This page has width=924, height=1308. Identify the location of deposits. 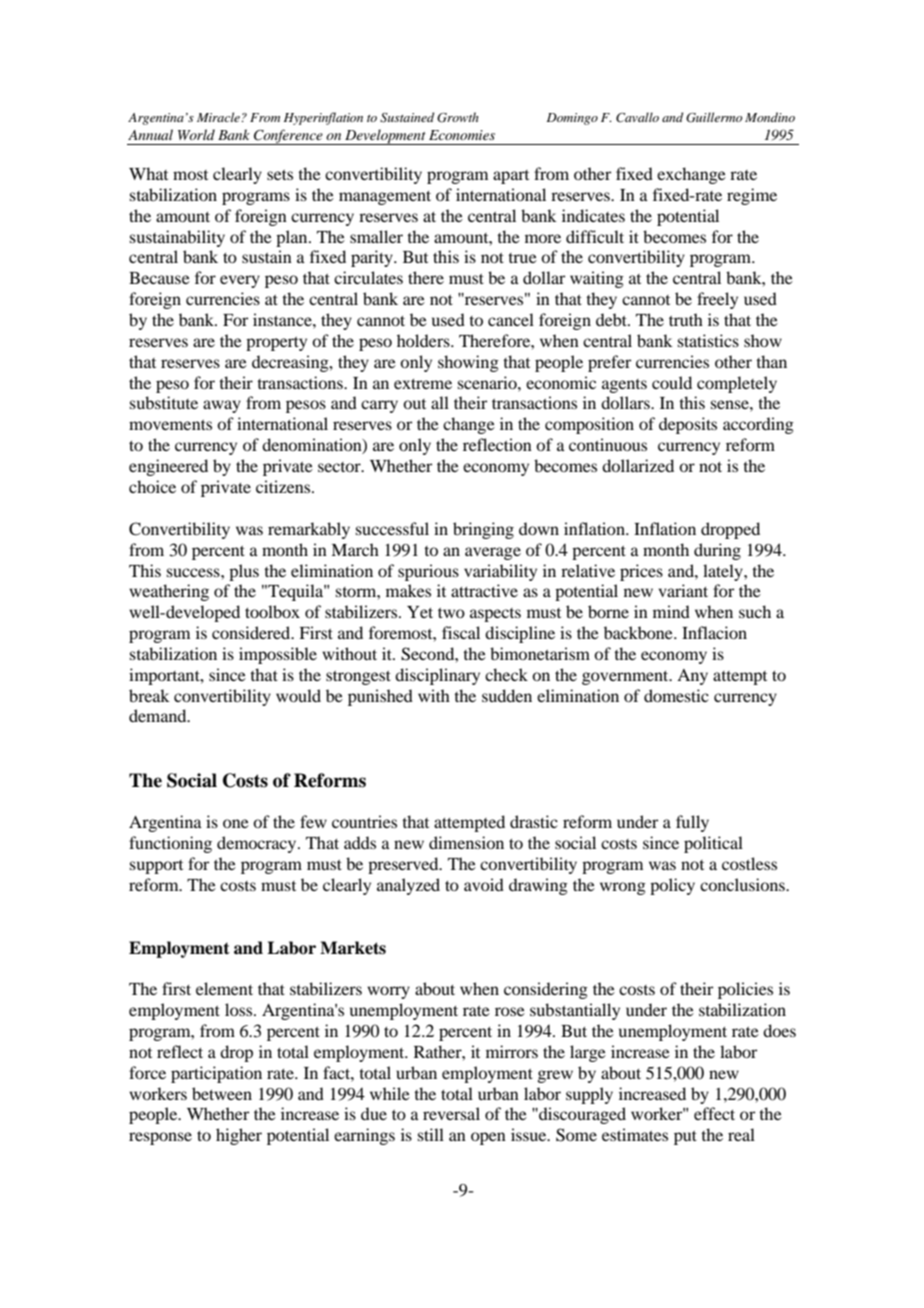
(688, 425).
